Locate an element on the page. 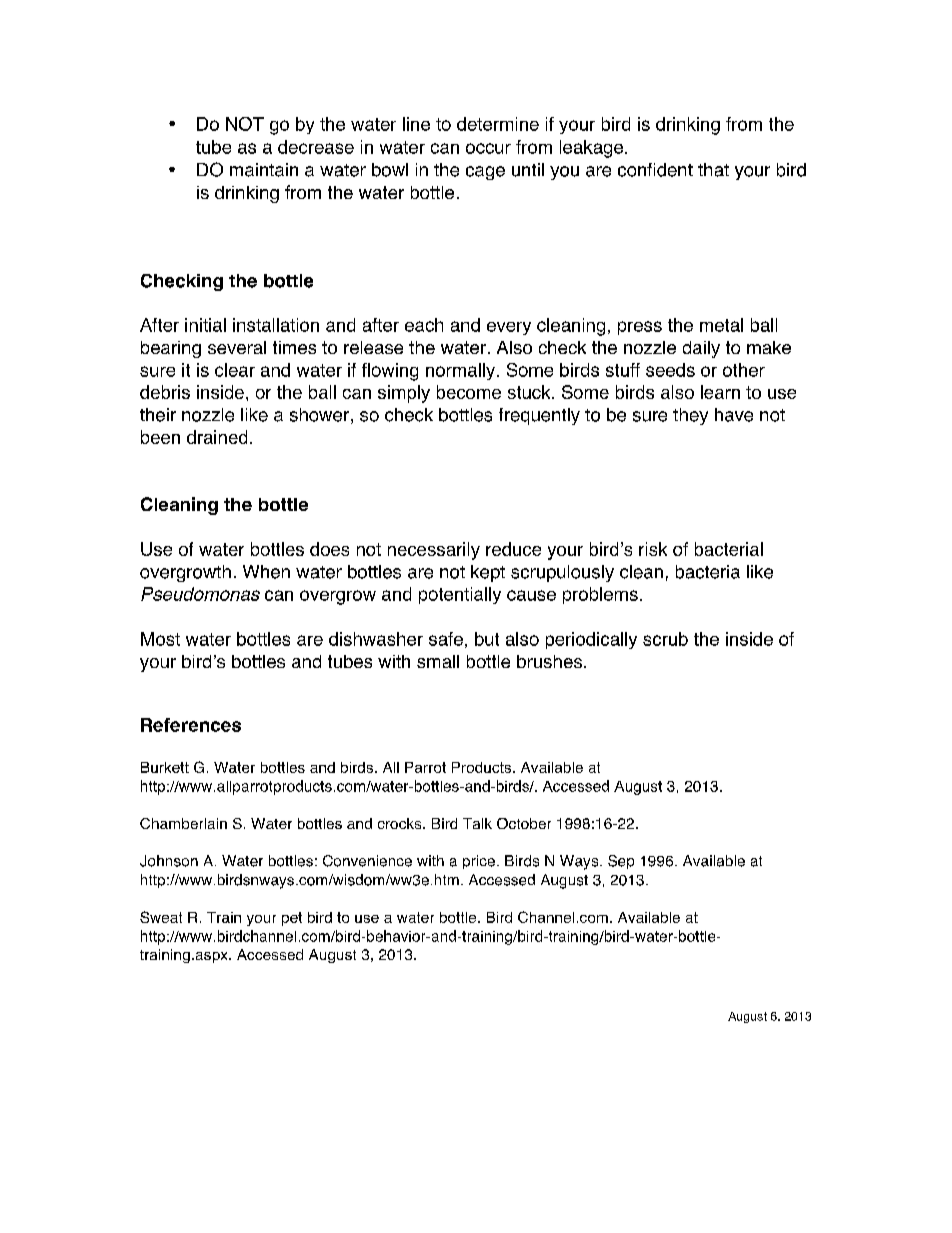 The height and width of the document is (1233, 952). scrub is located at coordinates (665, 639).
